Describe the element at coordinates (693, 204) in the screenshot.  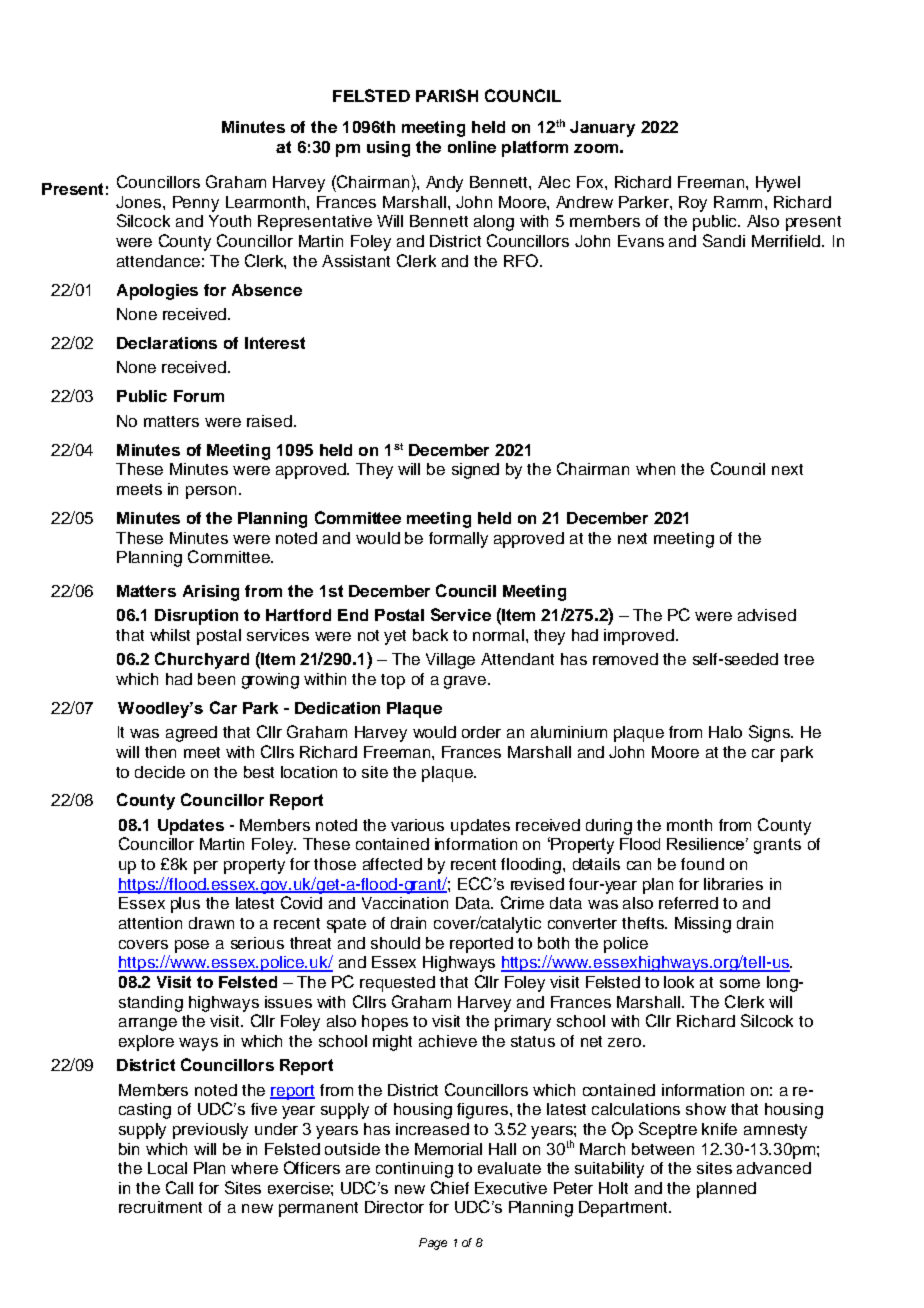
I see `Roy` at that location.
